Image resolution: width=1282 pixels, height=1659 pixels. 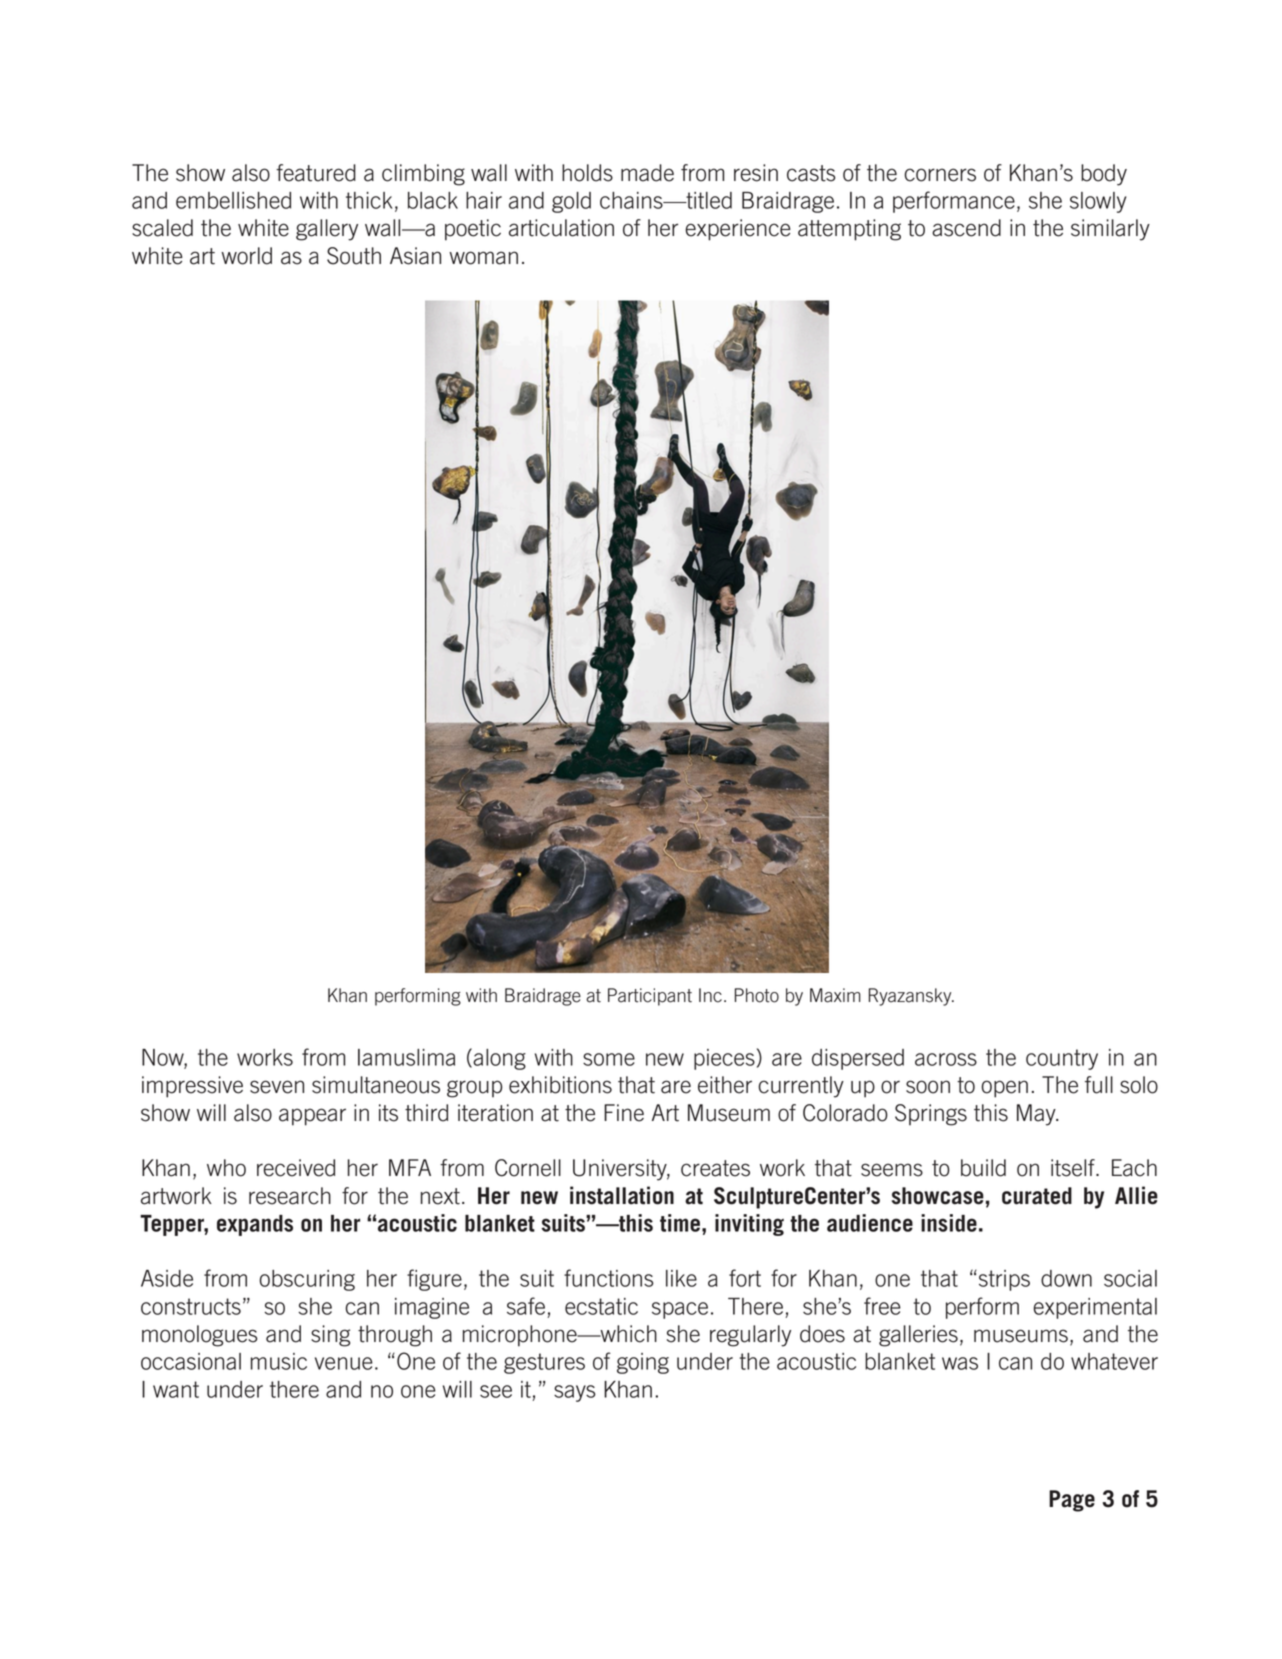 I want to click on build, so click(x=983, y=1168).
